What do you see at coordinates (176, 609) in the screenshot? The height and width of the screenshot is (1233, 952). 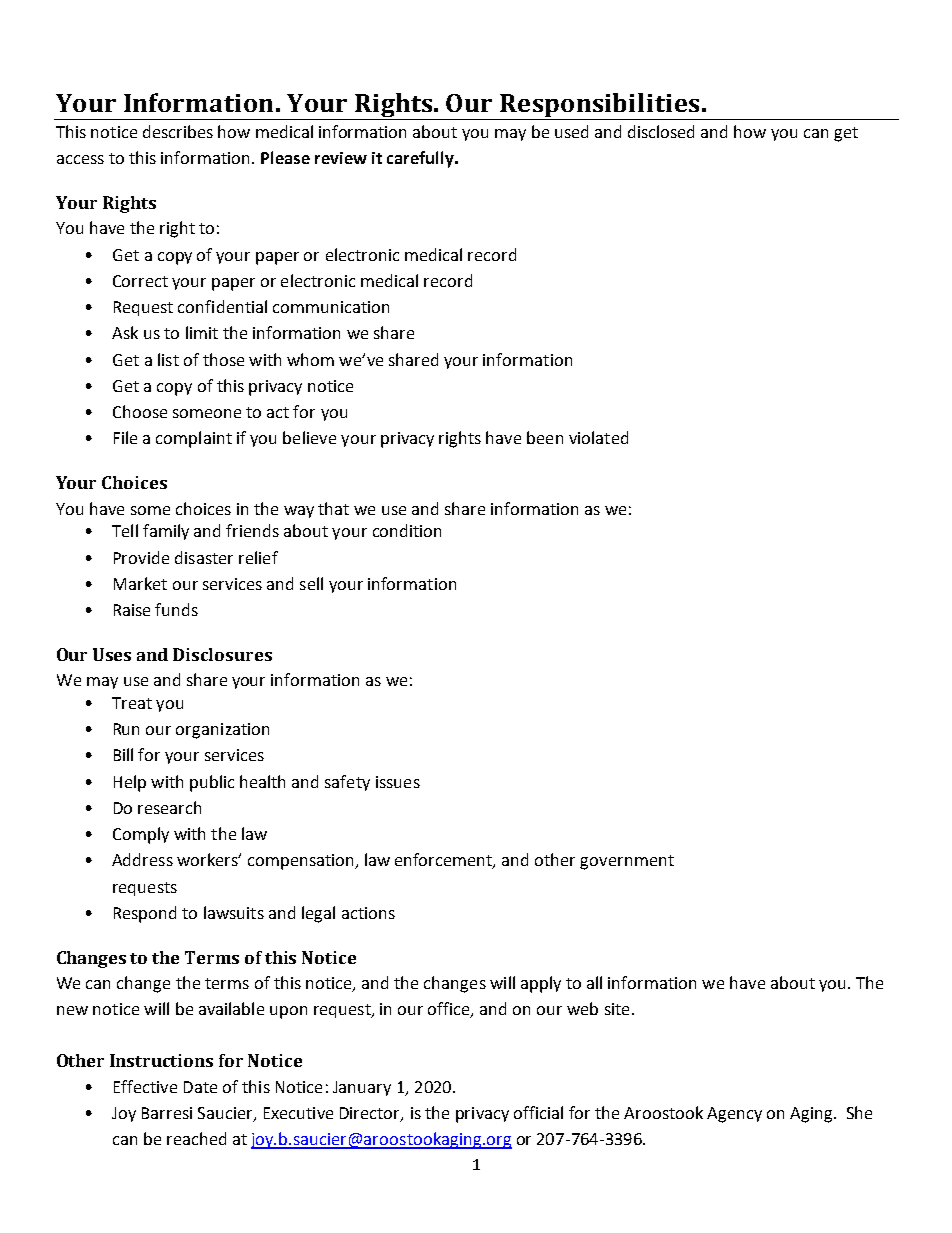 I see `funds` at bounding box center [176, 609].
